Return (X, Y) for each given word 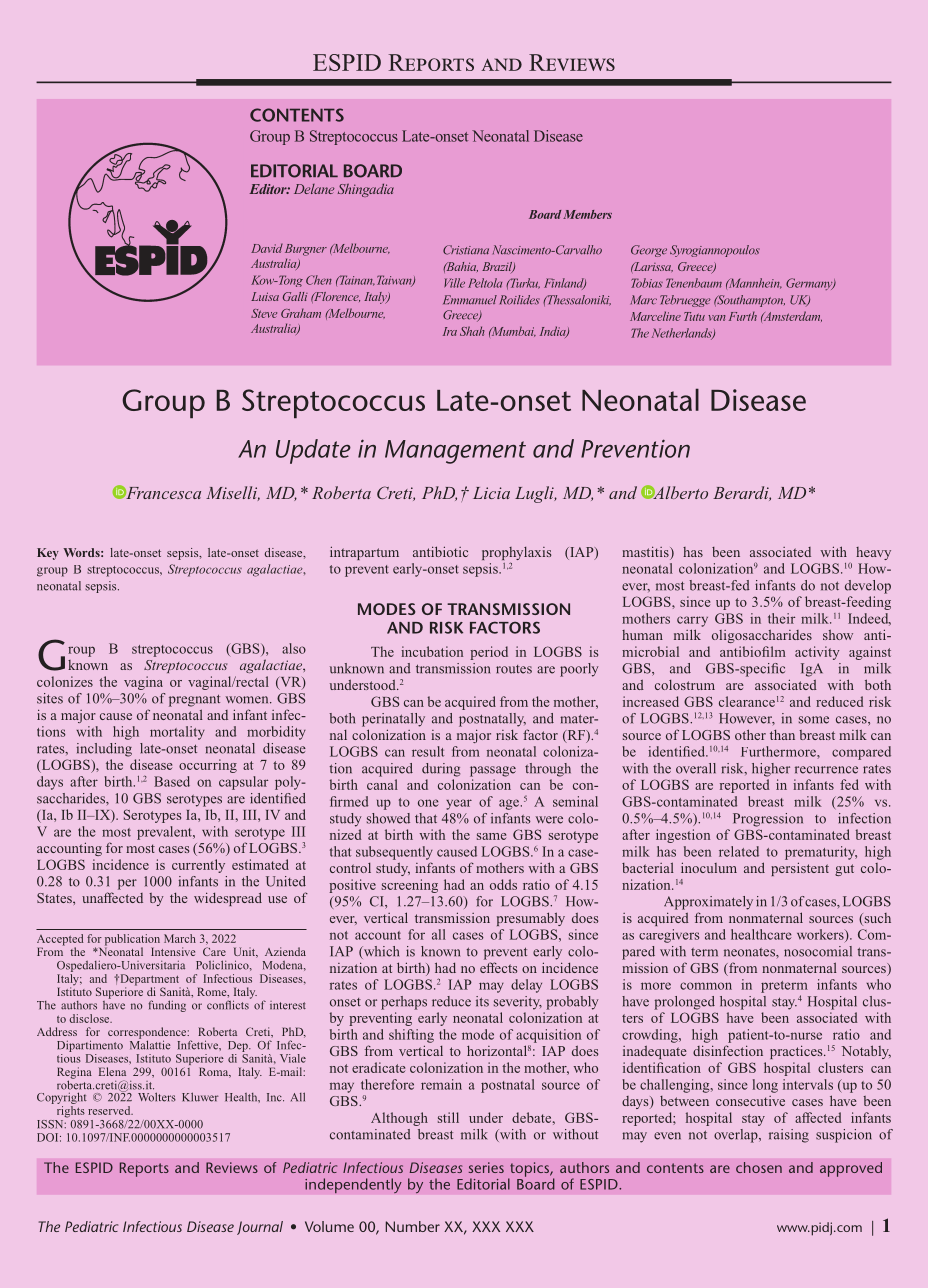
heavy (873, 553)
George (649, 251)
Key (48, 554)
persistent (800, 869)
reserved (110, 1110)
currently (198, 866)
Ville (454, 283)
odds (503, 884)
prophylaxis (516, 555)
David (267, 248)
